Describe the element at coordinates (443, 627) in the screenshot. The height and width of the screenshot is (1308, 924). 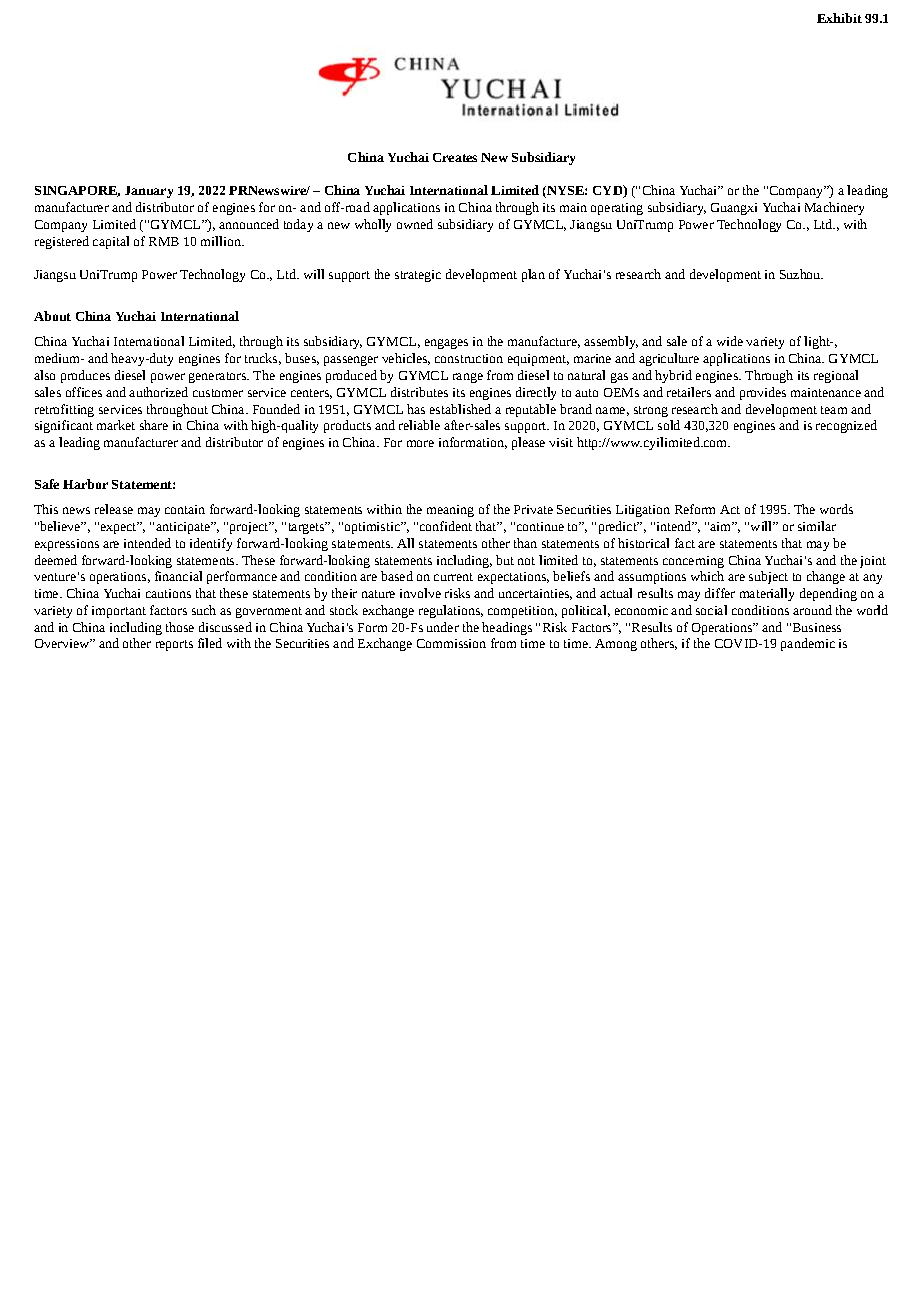
I see `under` at that location.
